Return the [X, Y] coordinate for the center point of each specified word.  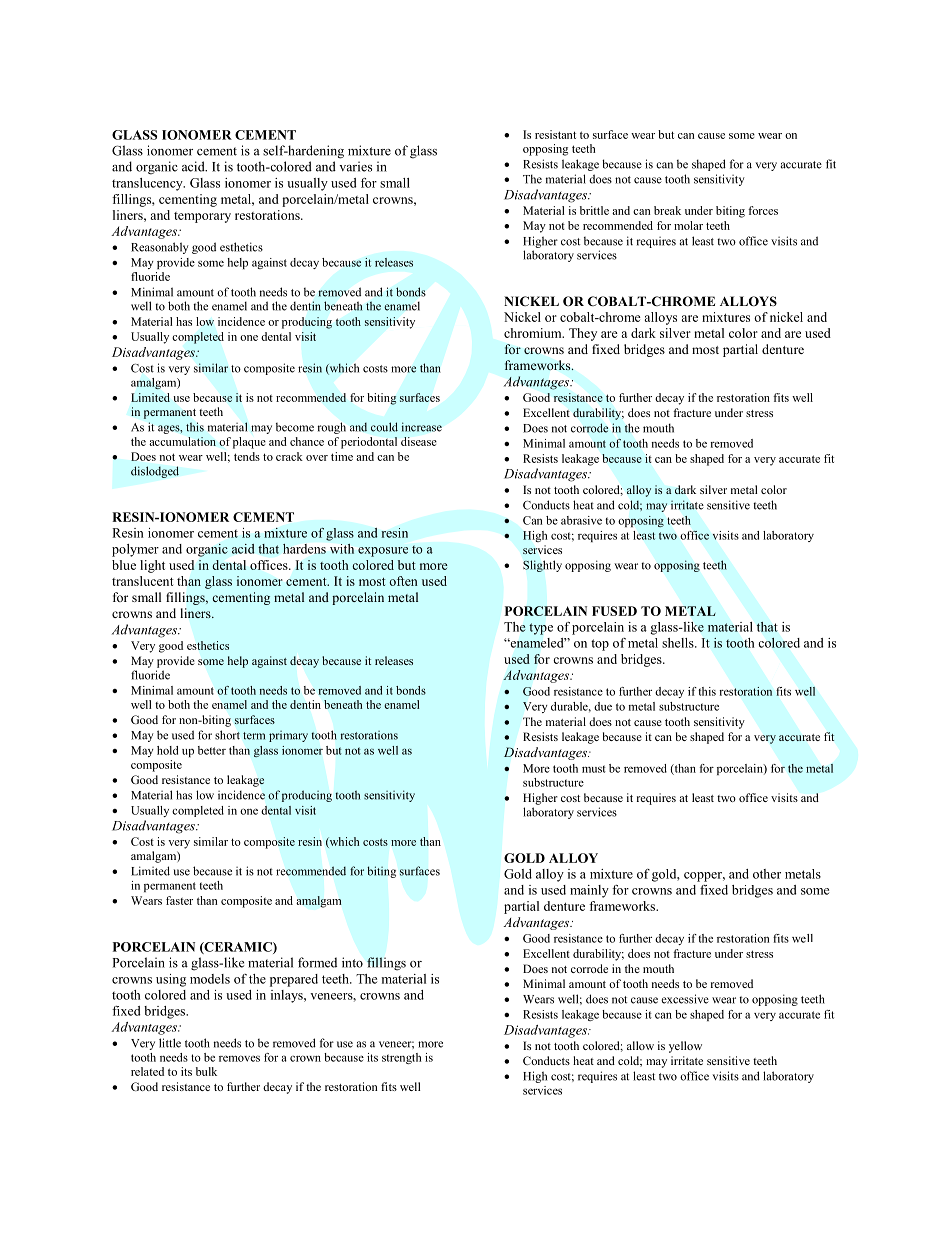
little [170, 1043]
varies [355, 166]
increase [422, 427]
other [767, 874]
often [403, 581]
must [594, 769]
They [583, 334]
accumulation [182, 441]
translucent [143, 581]
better [212, 750]
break [667, 210]
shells [679, 643]
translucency [148, 184]
